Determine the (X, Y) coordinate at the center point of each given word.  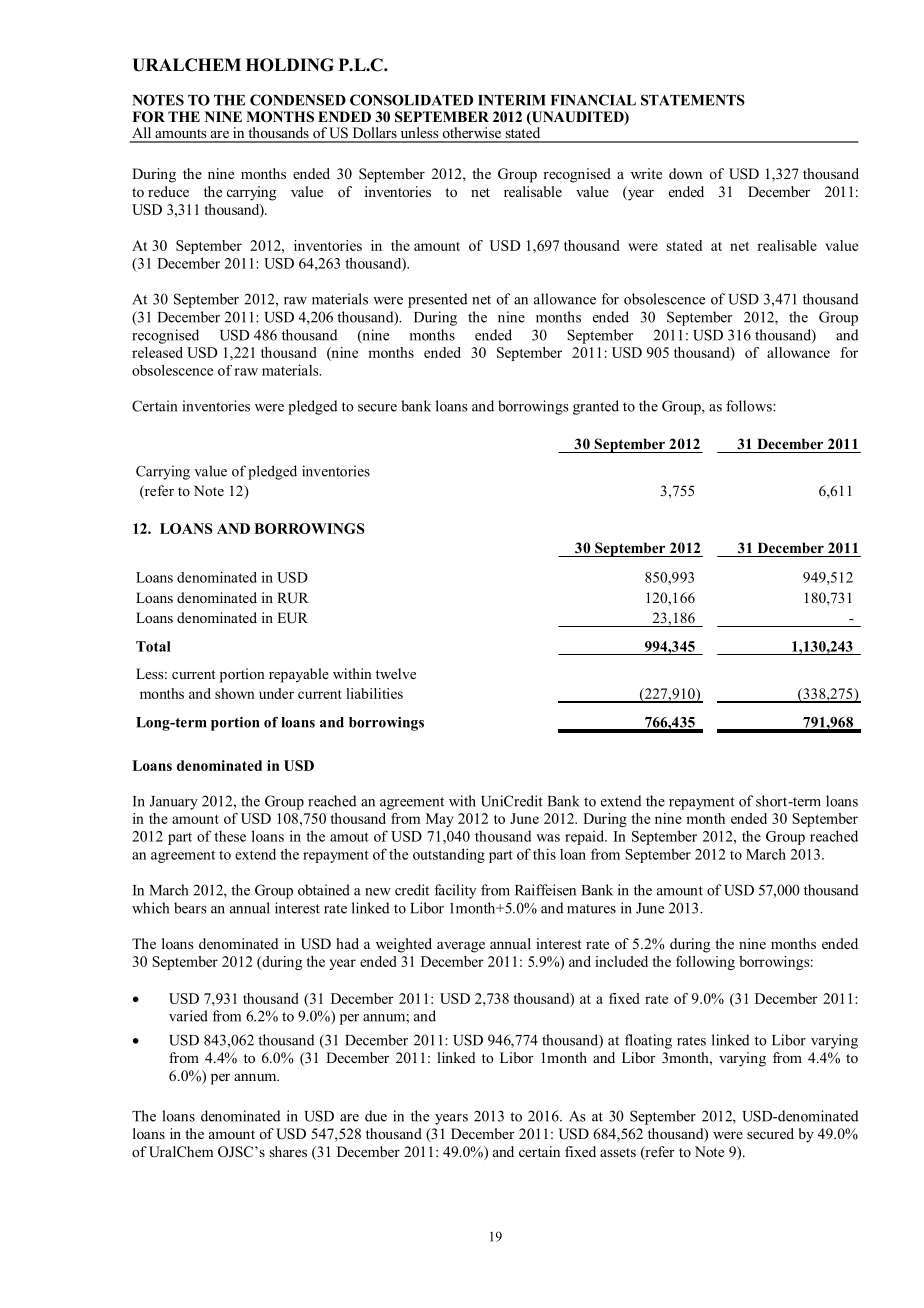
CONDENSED (298, 100)
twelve (396, 673)
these (230, 836)
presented (438, 300)
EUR (292, 618)
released (157, 352)
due (376, 1116)
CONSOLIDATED (411, 100)
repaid (586, 837)
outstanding (449, 855)
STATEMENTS (693, 100)
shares (288, 1151)
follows (750, 406)
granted (596, 407)
